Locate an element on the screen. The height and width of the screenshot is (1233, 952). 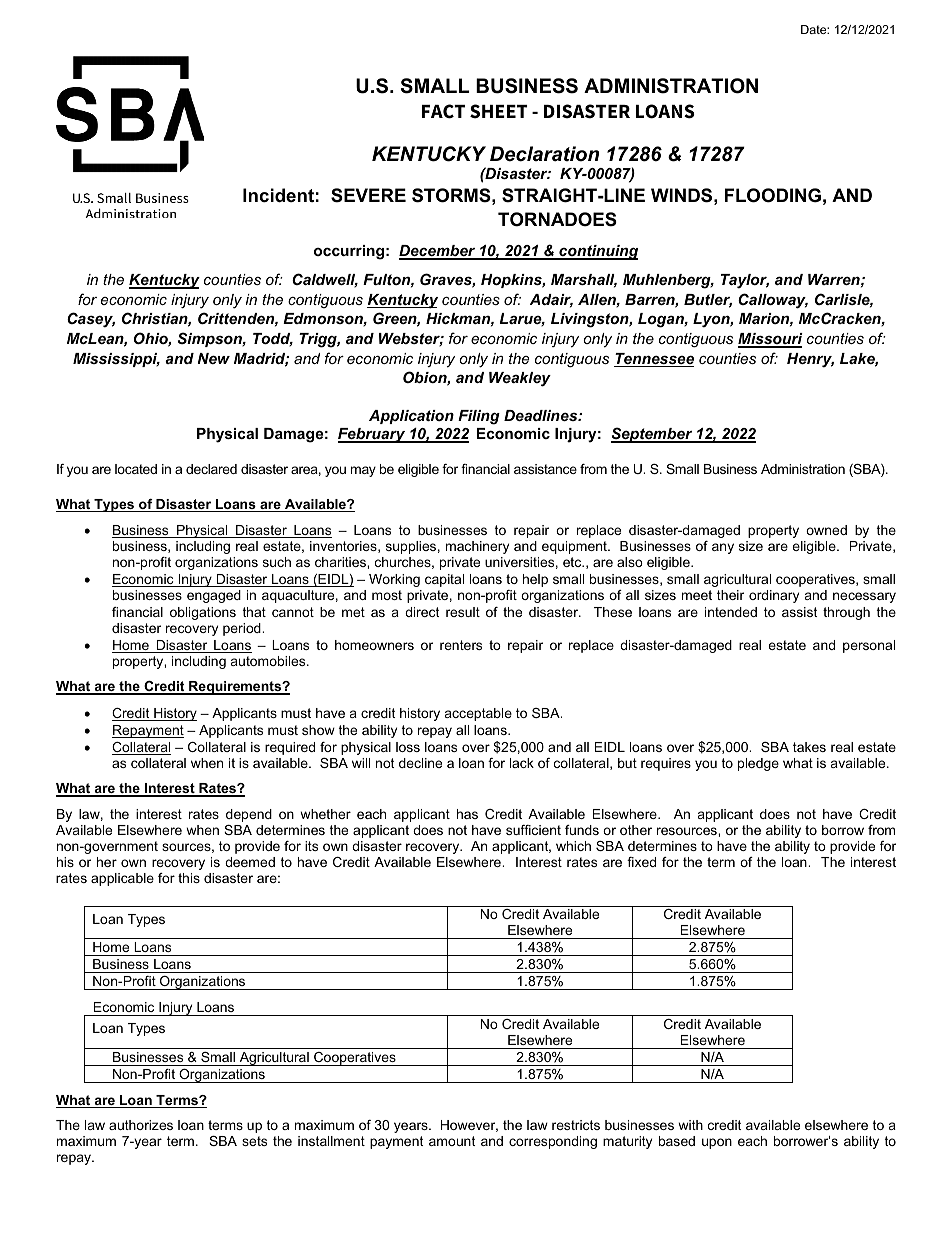
sets is located at coordinates (254, 1141).
